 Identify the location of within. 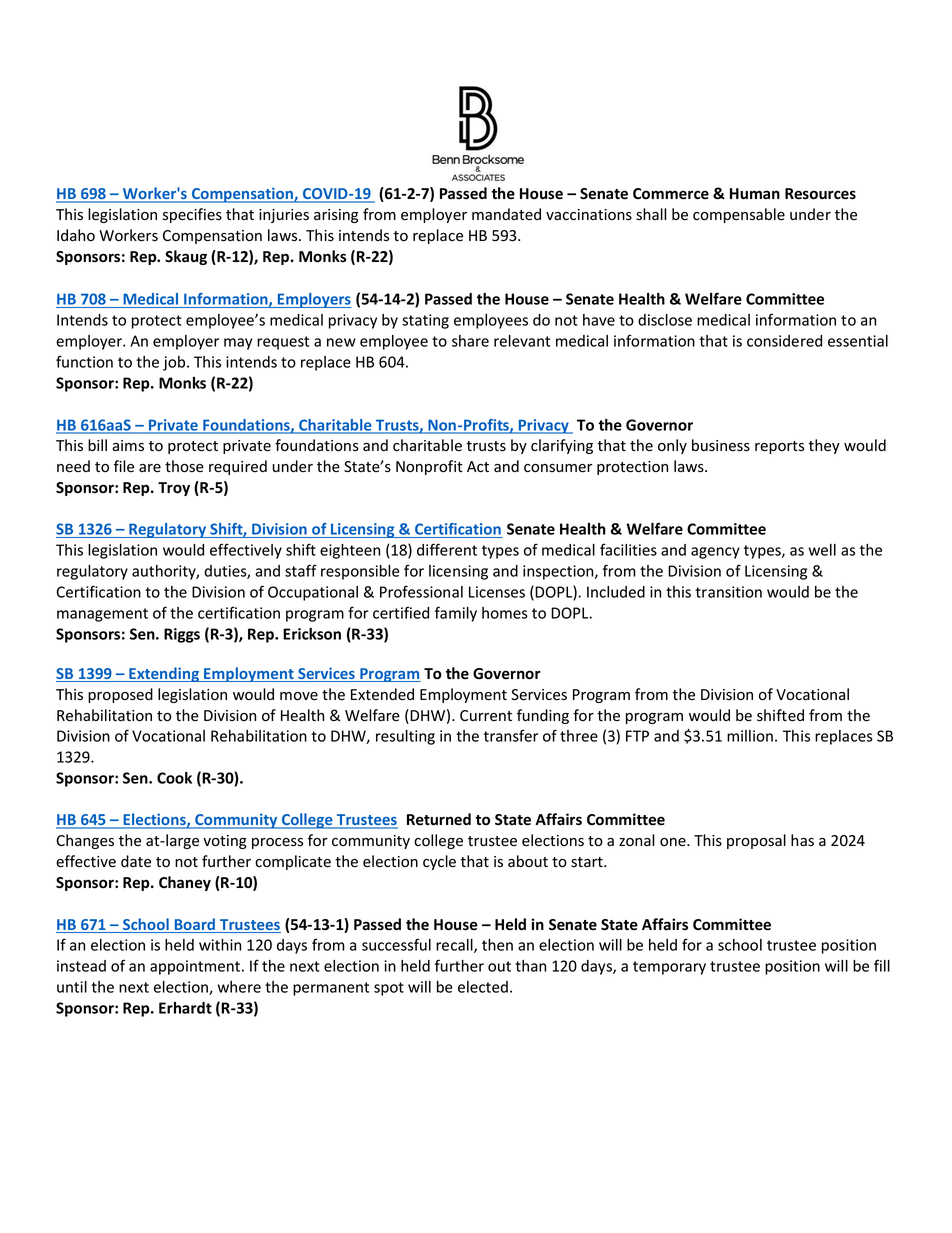
(220, 945).
